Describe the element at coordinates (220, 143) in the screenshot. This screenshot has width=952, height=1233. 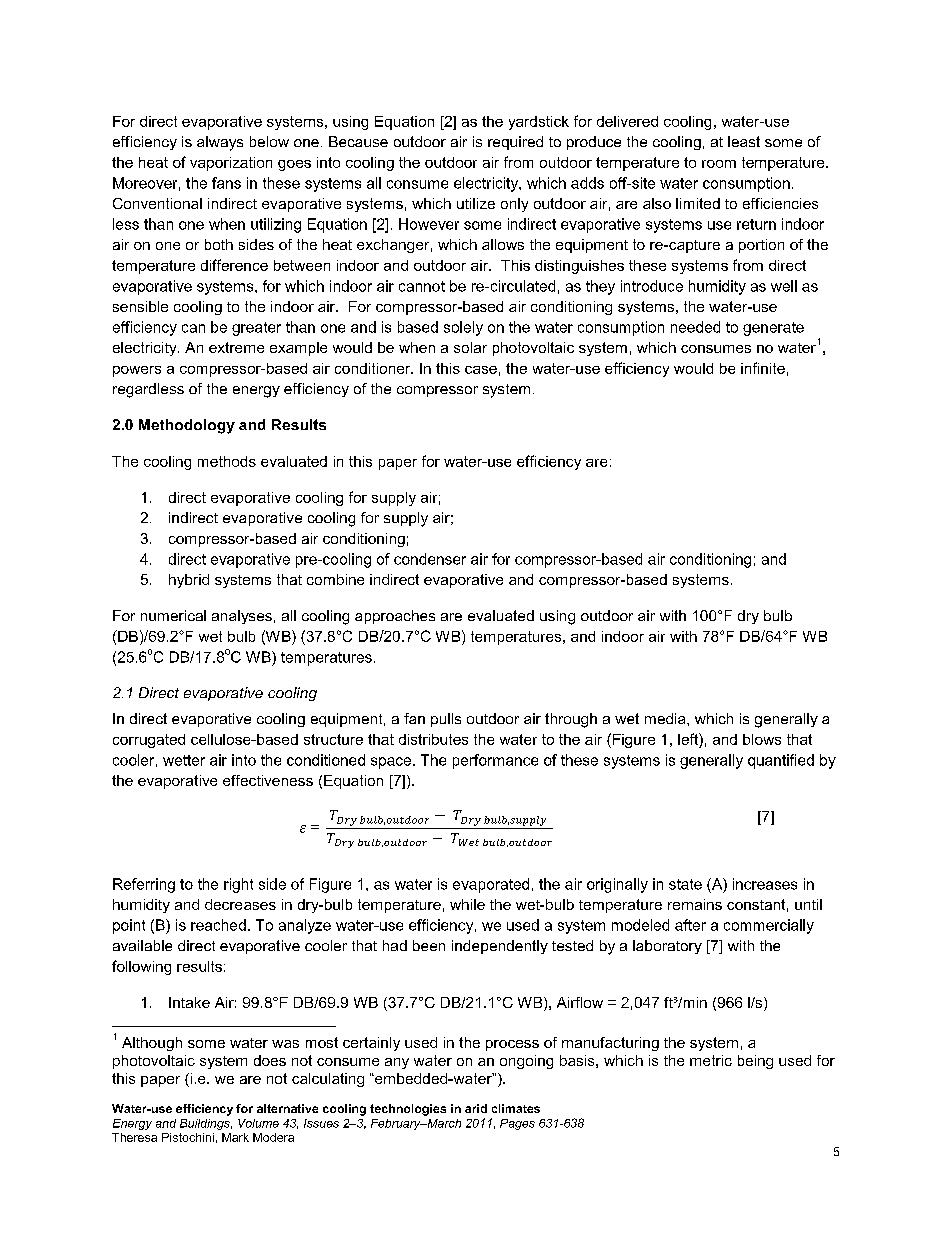
I see `always` at that location.
